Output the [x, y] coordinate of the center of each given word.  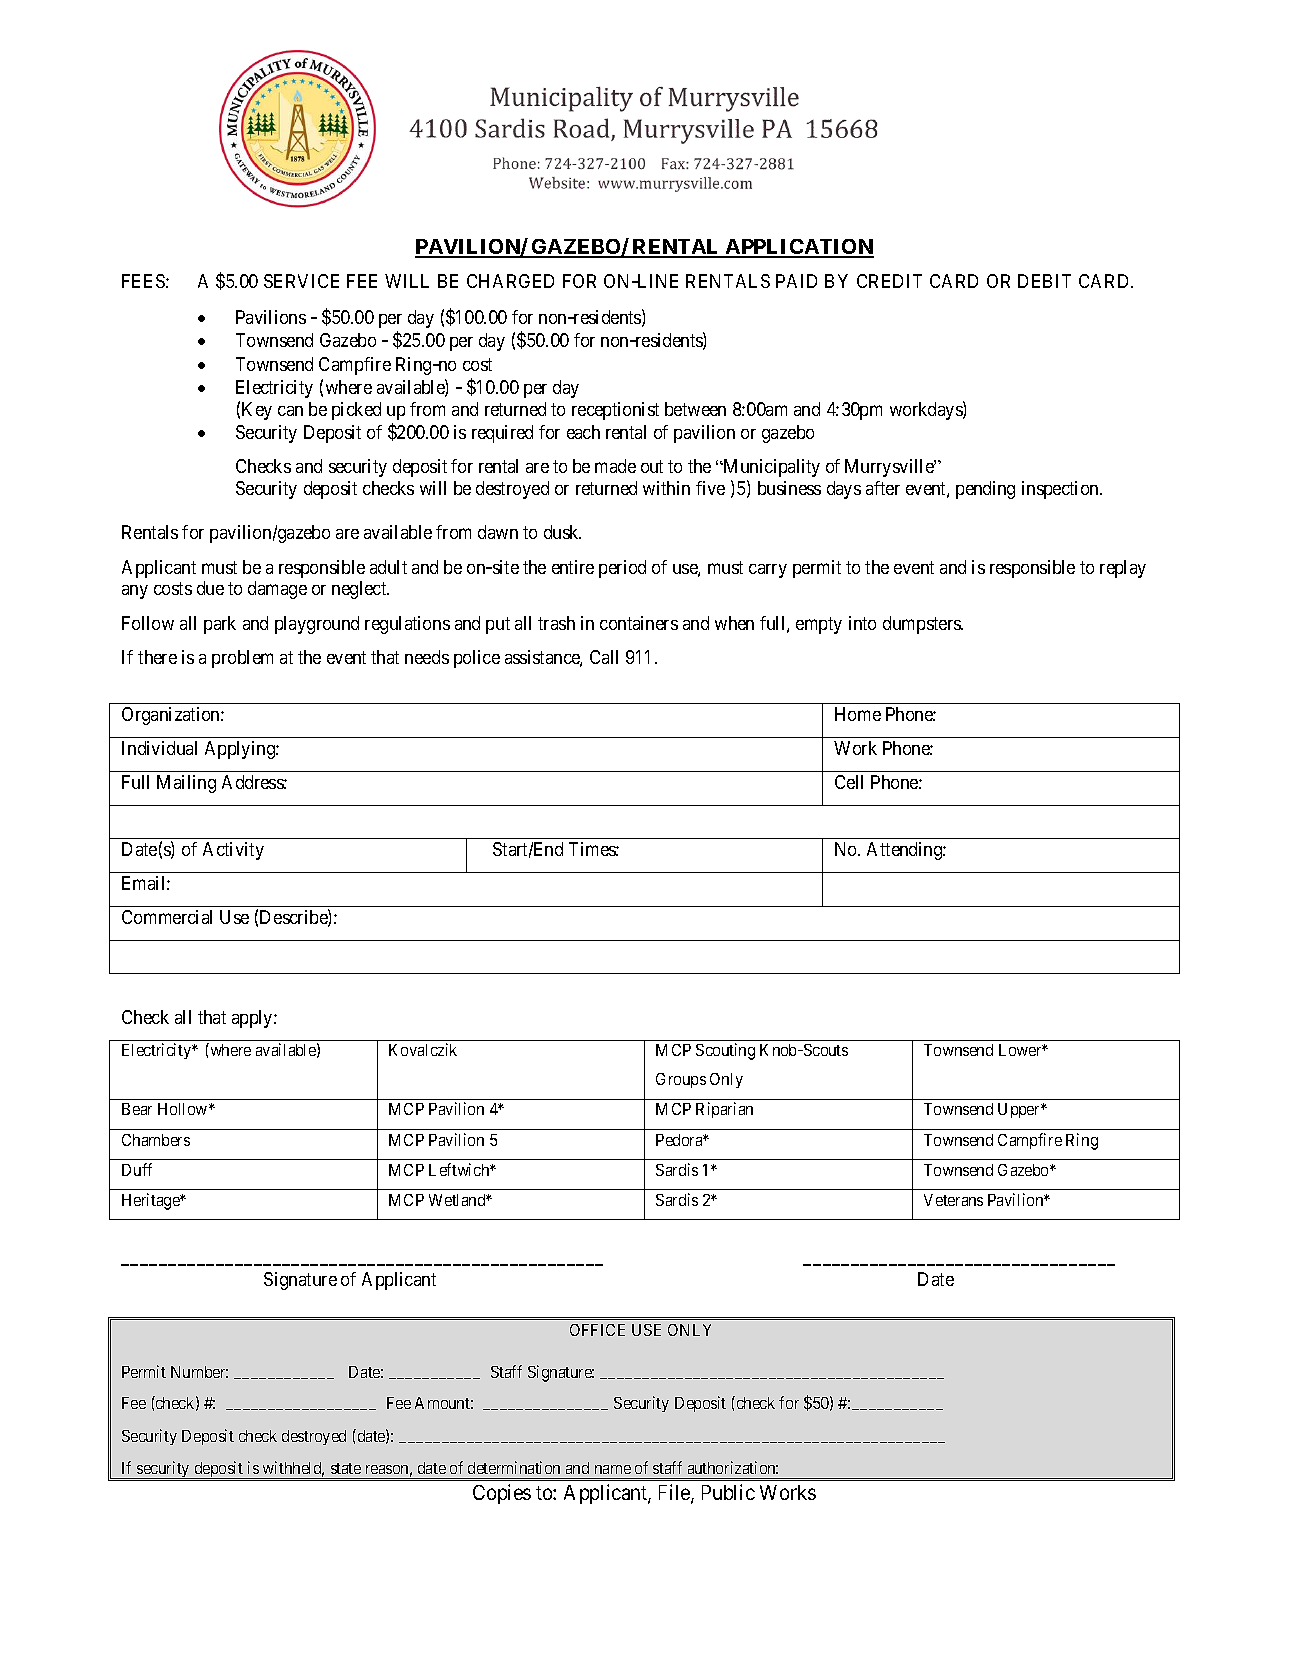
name [613, 1469]
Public [728, 1492]
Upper [1020, 1110]
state [346, 1468]
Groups [681, 1080]
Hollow [184, 1109]
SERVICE [301, 281]
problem [242, 659]
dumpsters [923, 625]
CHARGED [510, 281]
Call [604, 657]
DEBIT [1044, 281]
